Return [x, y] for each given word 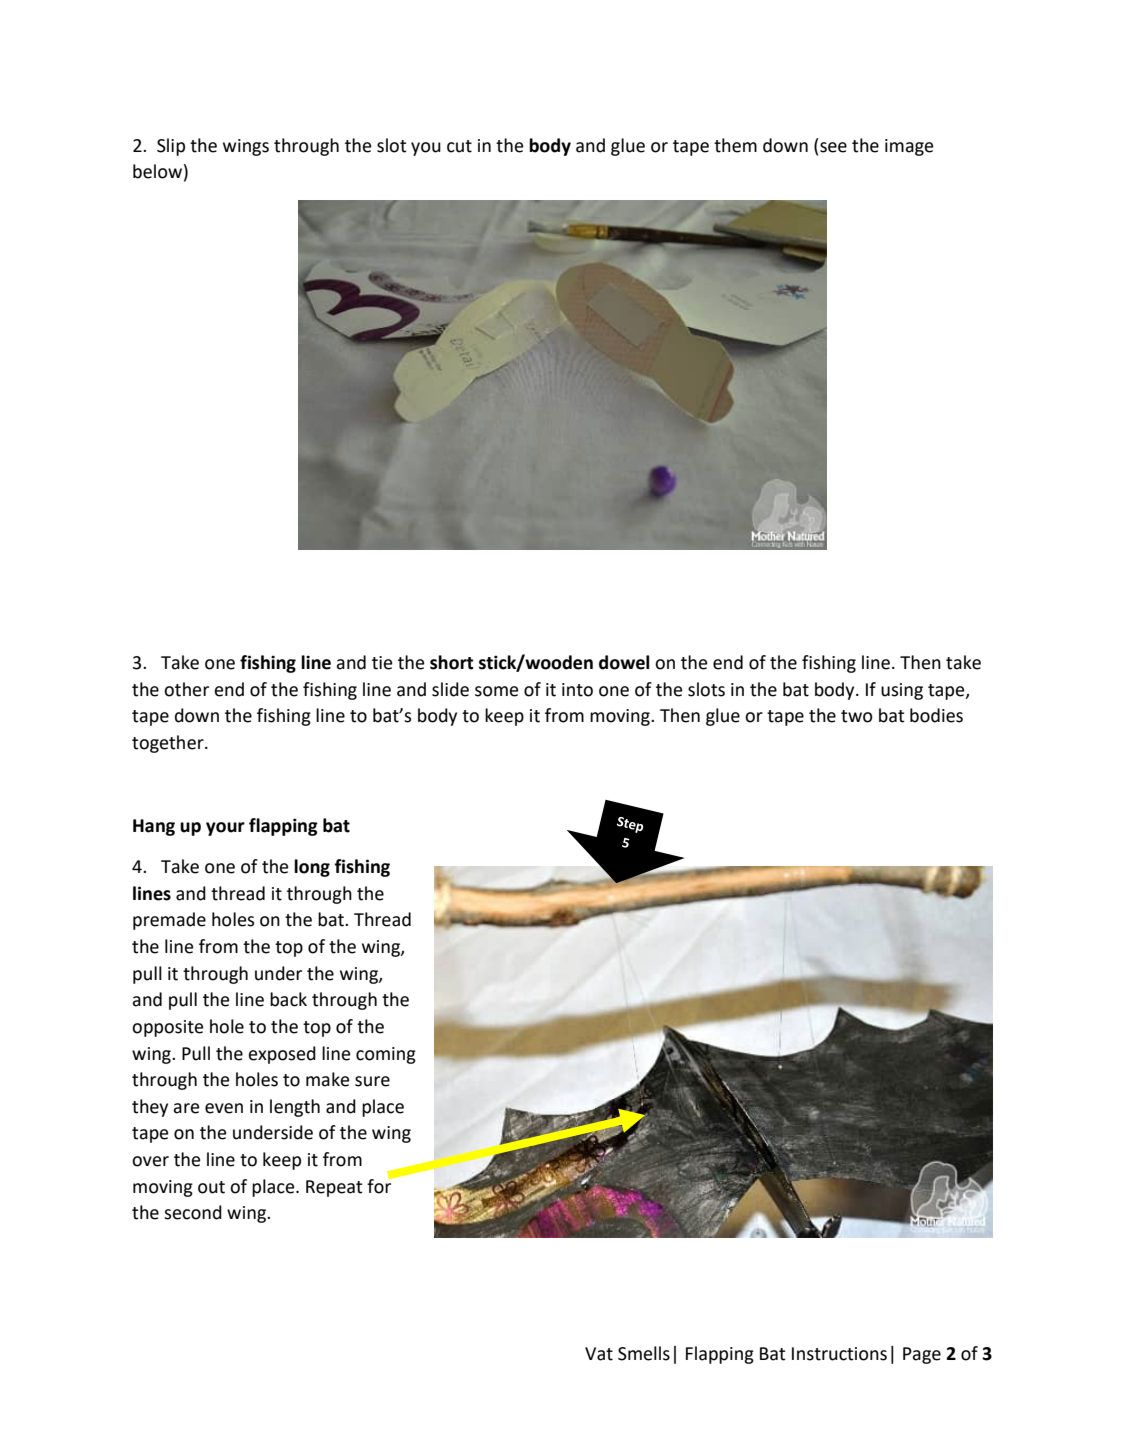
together [169, 744]
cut [459, 146]
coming [386, 1055]
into [577, 690]
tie [382, 663]
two [856, 716]
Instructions [839, 1354]
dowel [624, 662]
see [833, 147]
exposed [282, 1055]
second [193, 1212]
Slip [171, 147]
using [902, 691]
